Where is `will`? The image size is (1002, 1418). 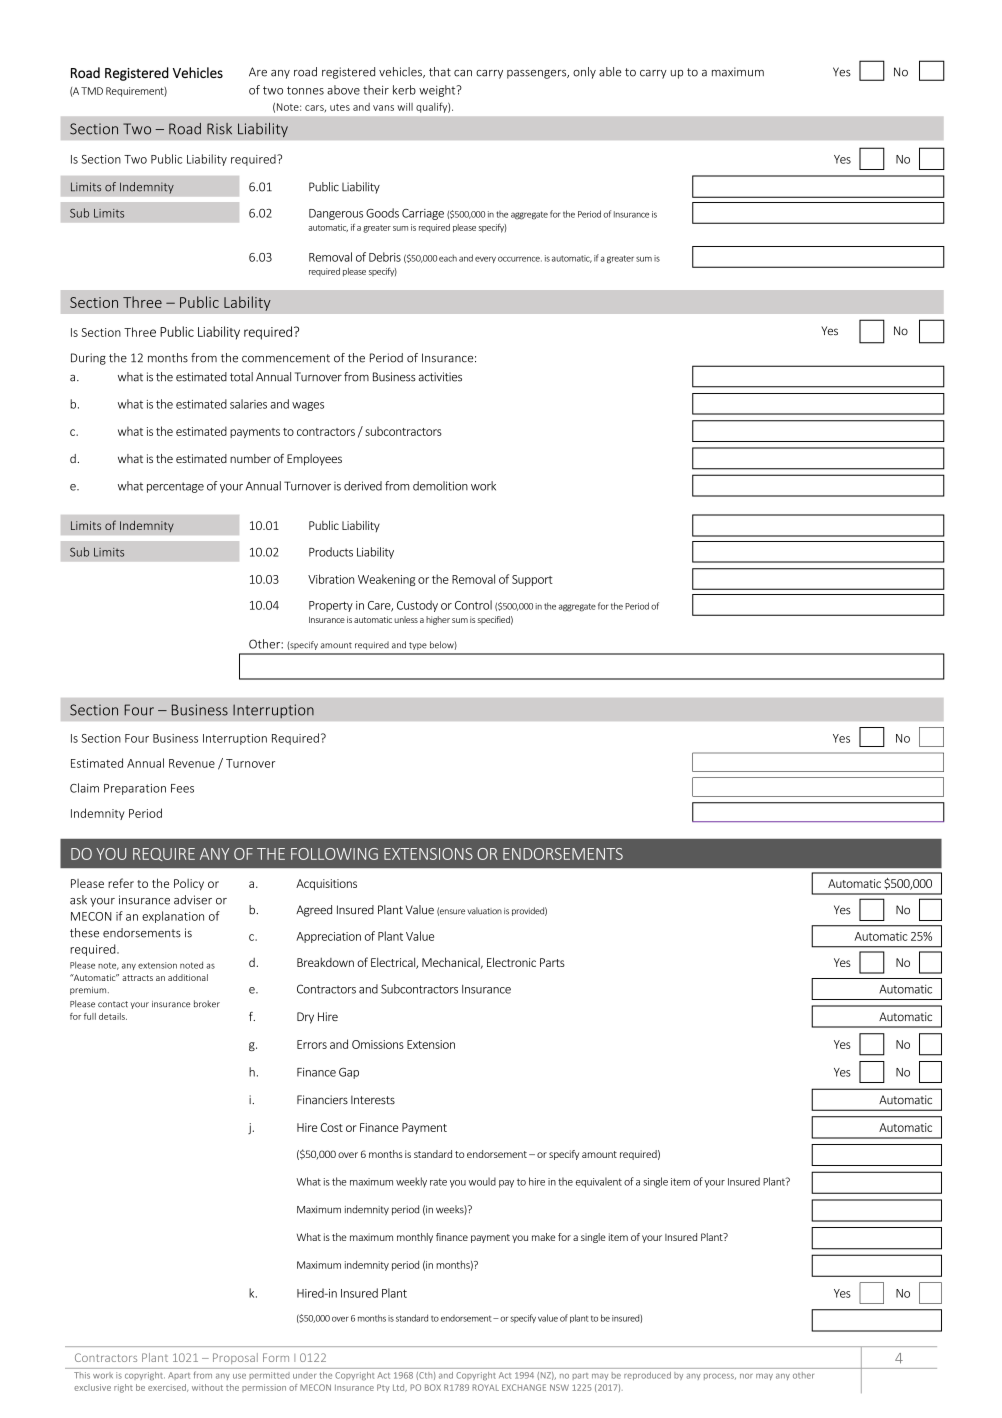
will is located at coordinates (405, 106).
